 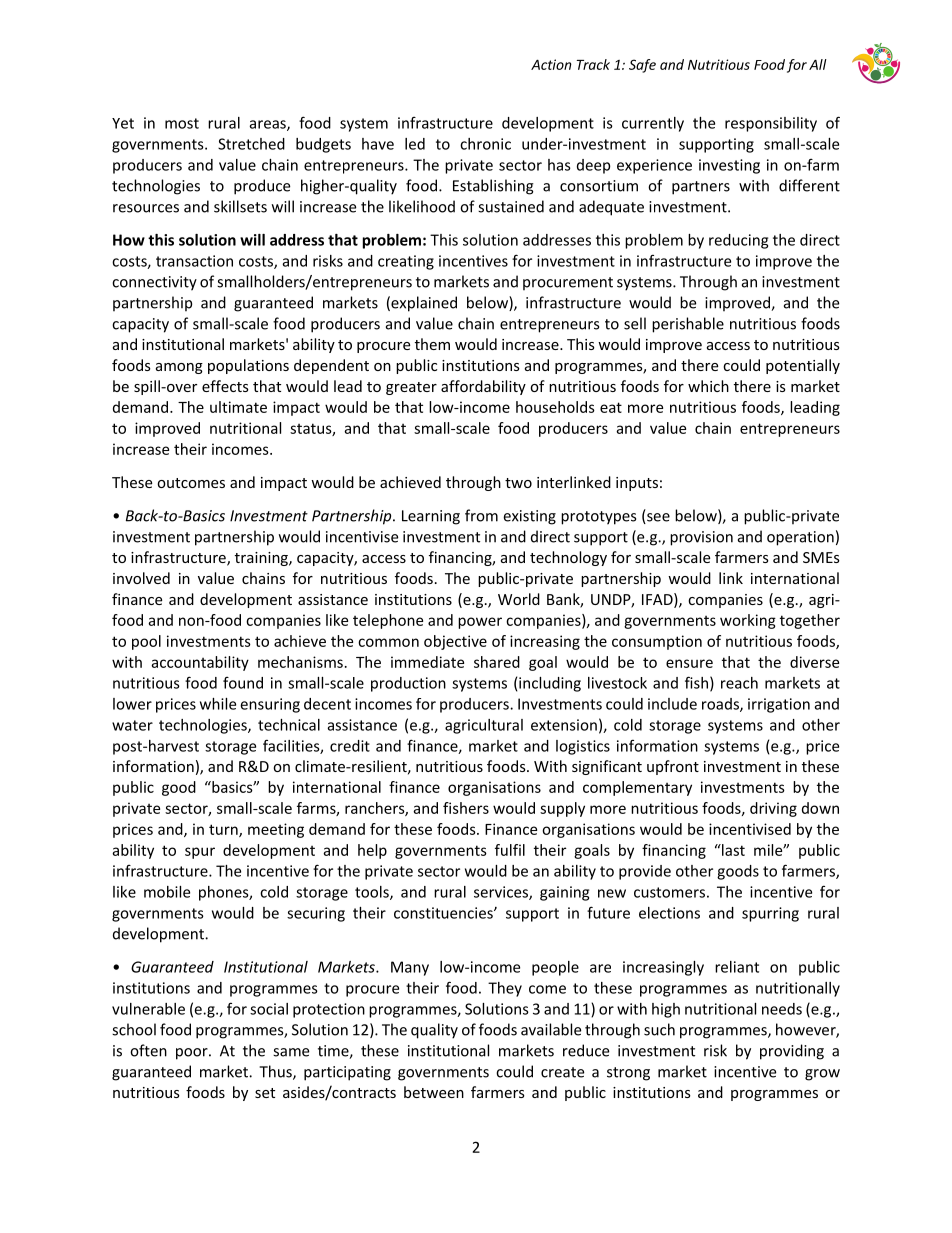 I want to click on among, so click(x=179, y=368).
